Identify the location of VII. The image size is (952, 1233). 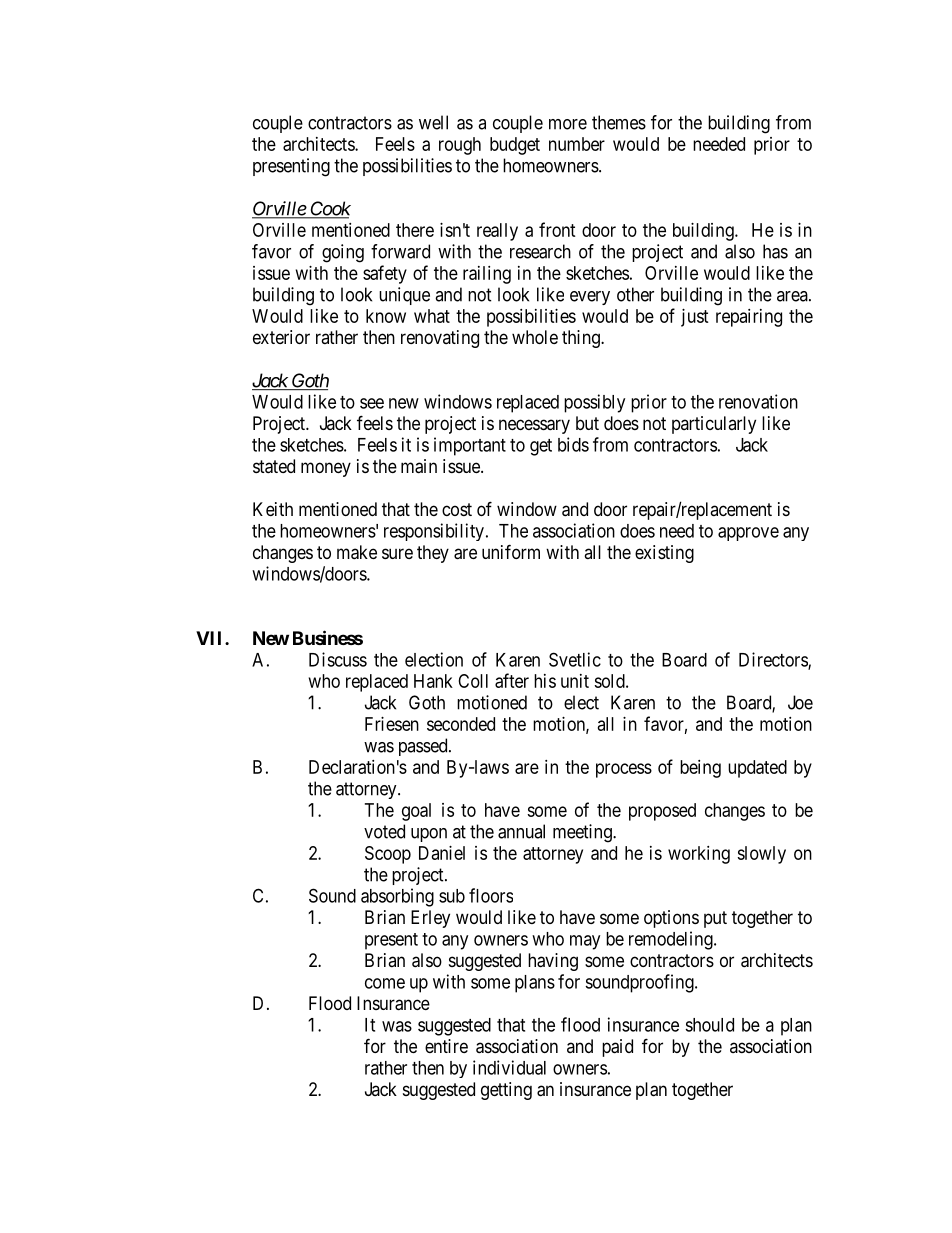
(211, 638).
